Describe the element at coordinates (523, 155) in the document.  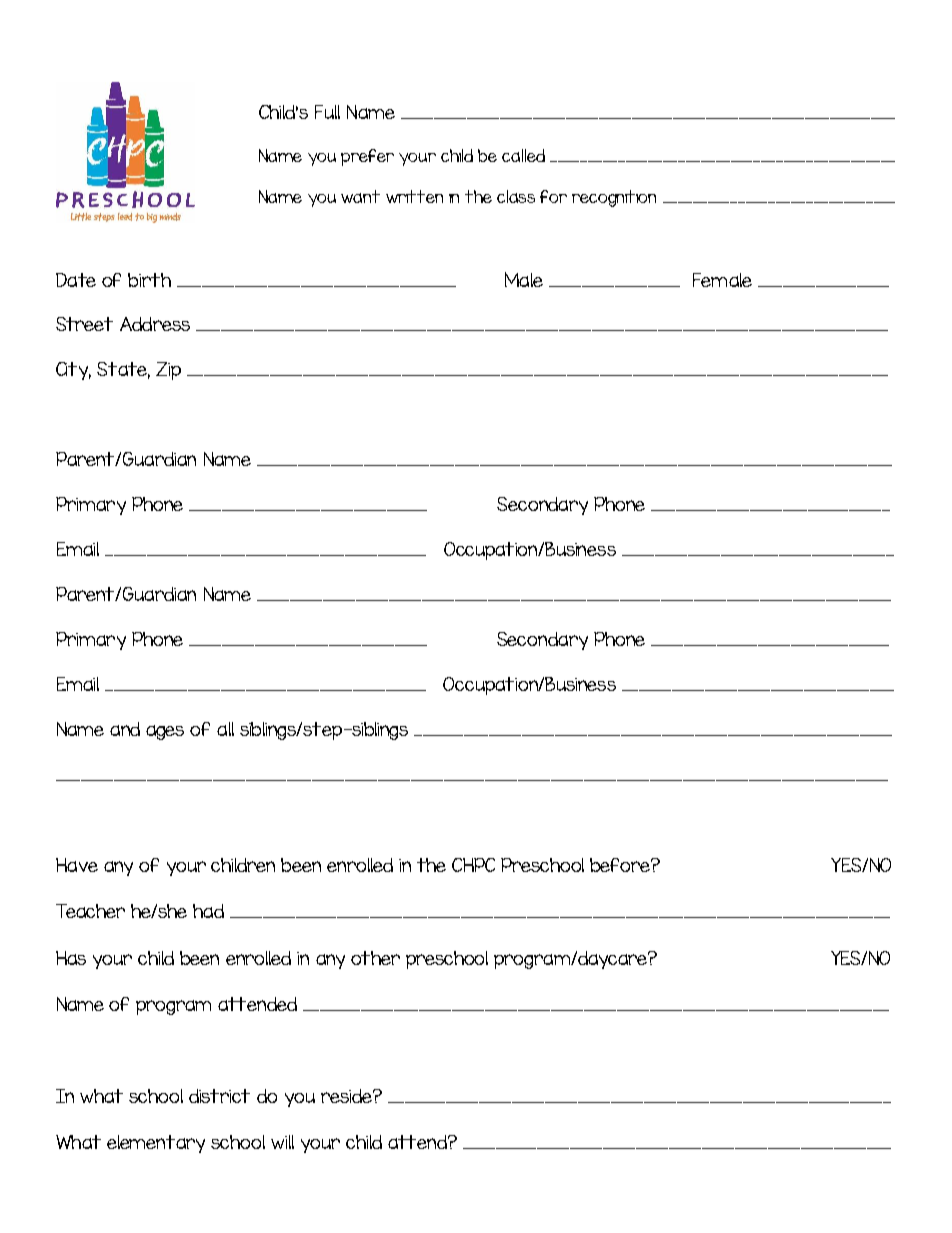
I see `called` at that location.
